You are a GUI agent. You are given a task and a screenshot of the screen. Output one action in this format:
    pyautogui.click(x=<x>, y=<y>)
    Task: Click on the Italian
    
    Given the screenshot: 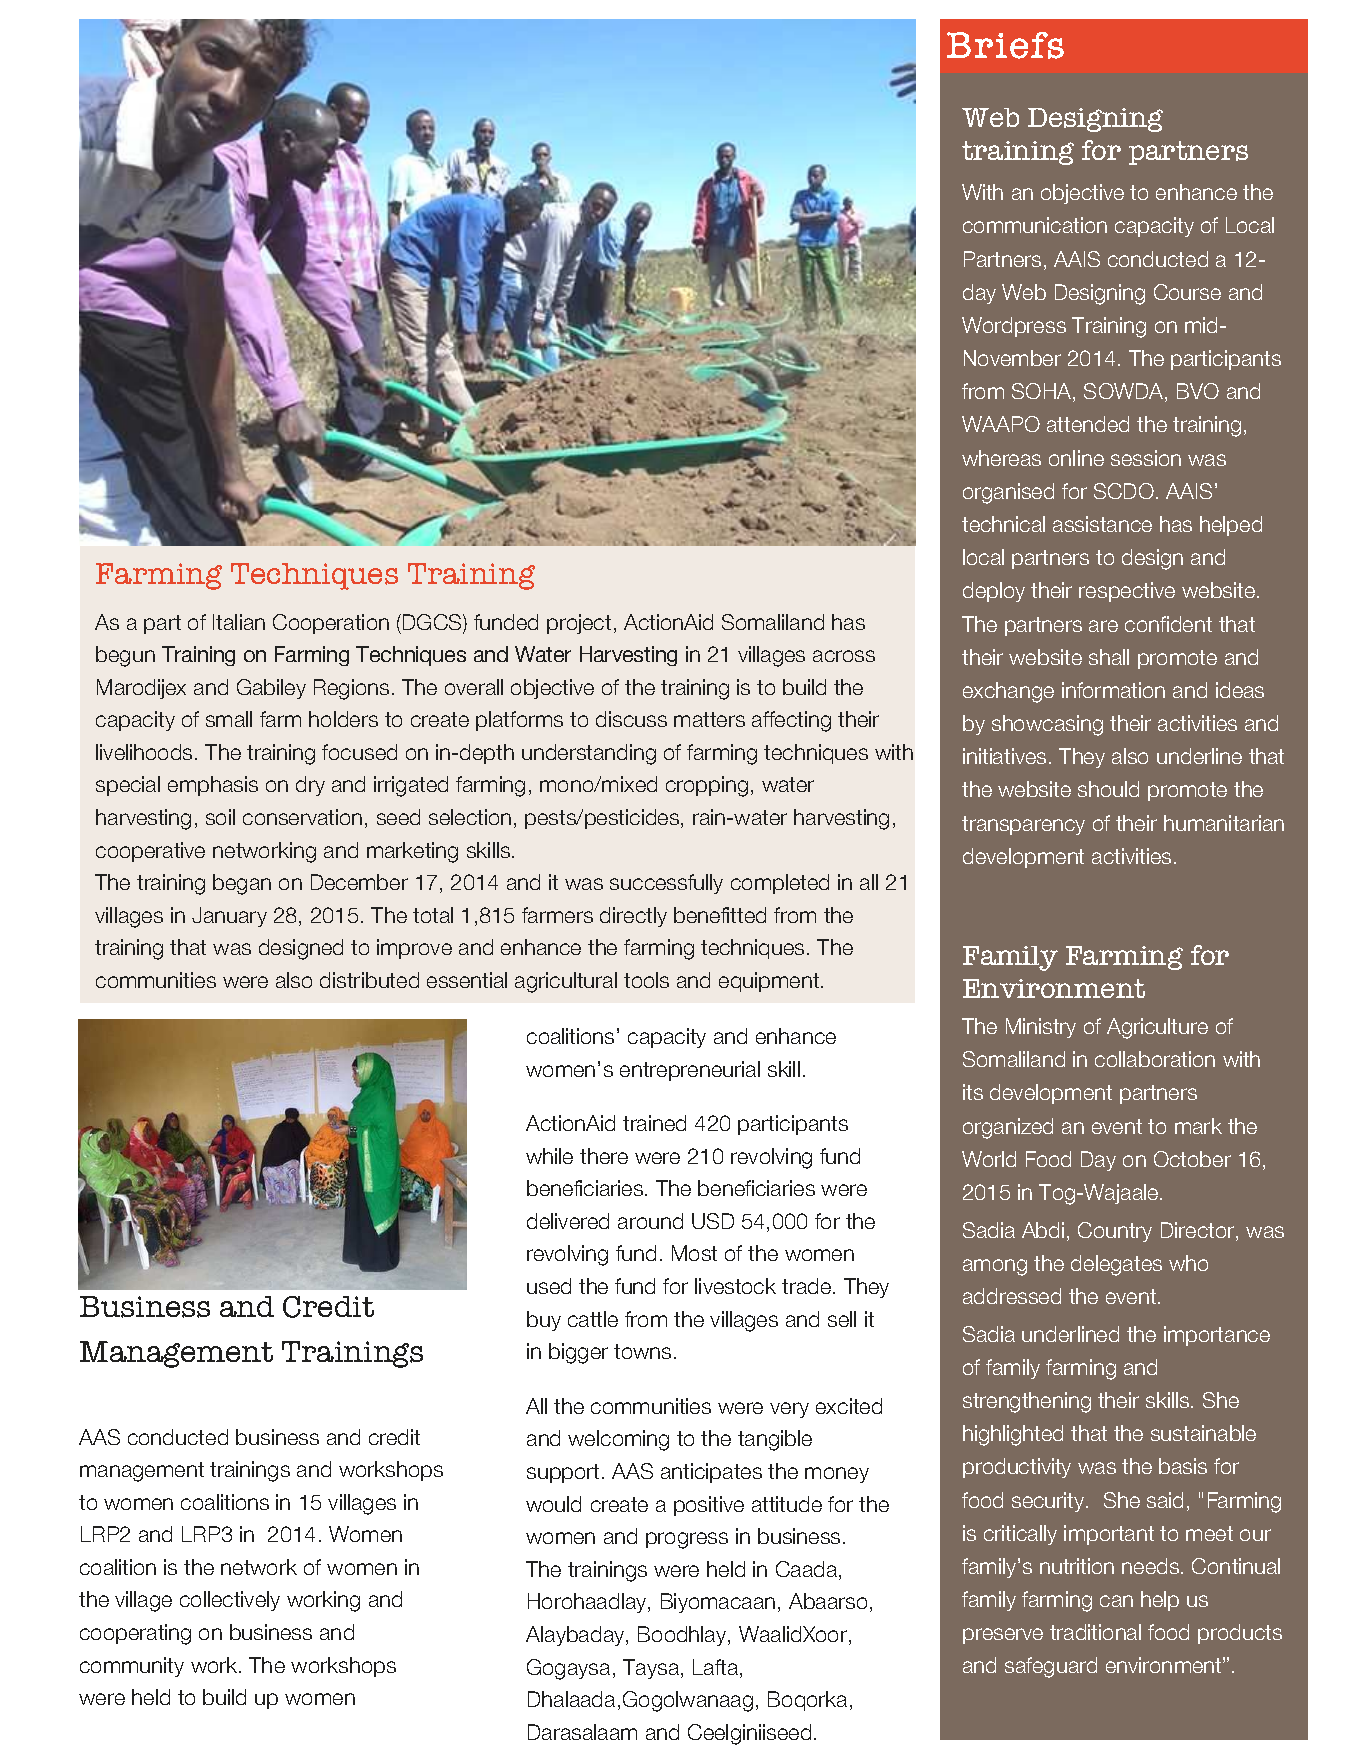 What is the action you would take?
    pyautogui.click(x=239, y=622)
